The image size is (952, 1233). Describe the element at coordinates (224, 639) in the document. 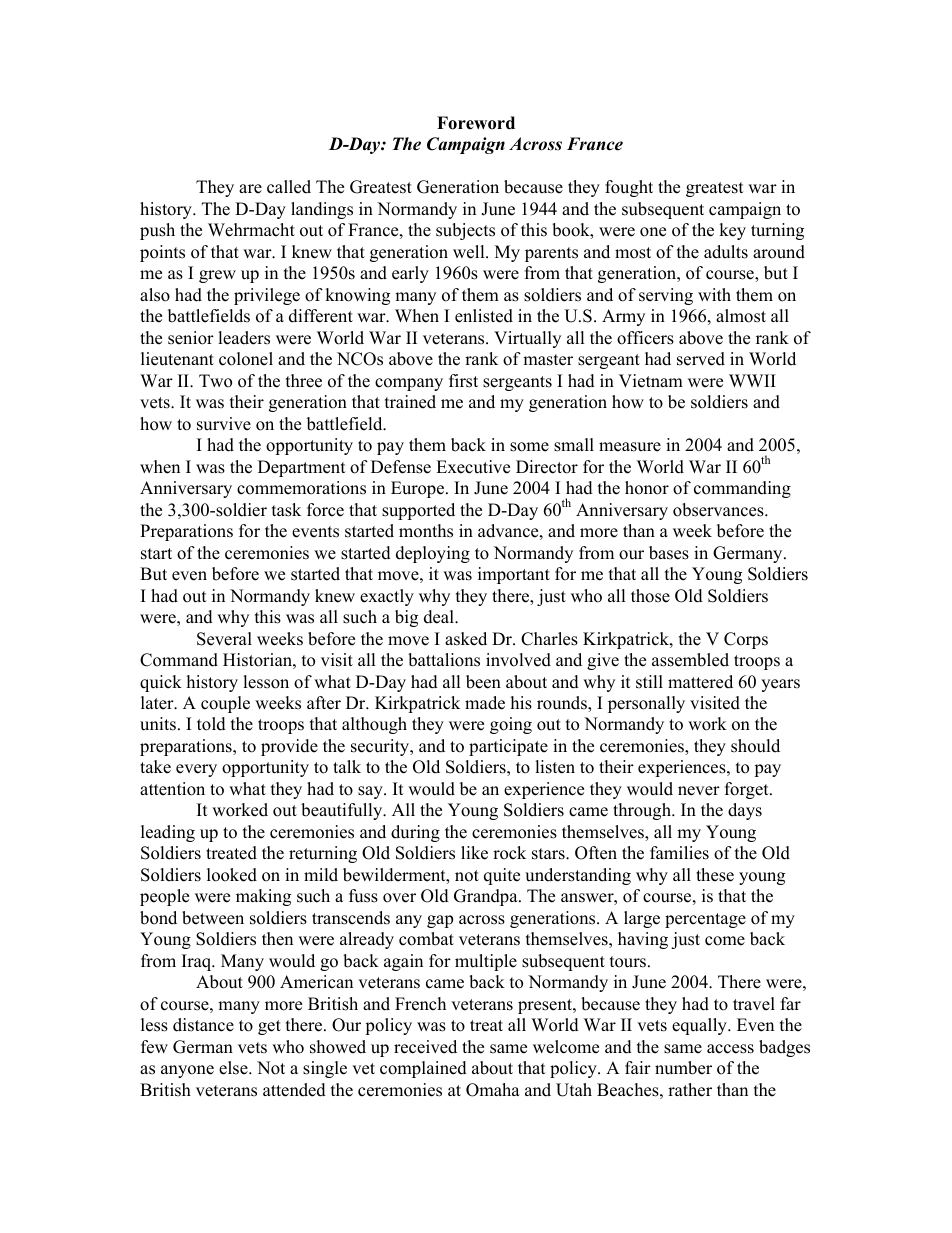

I see `Several` at that location.
